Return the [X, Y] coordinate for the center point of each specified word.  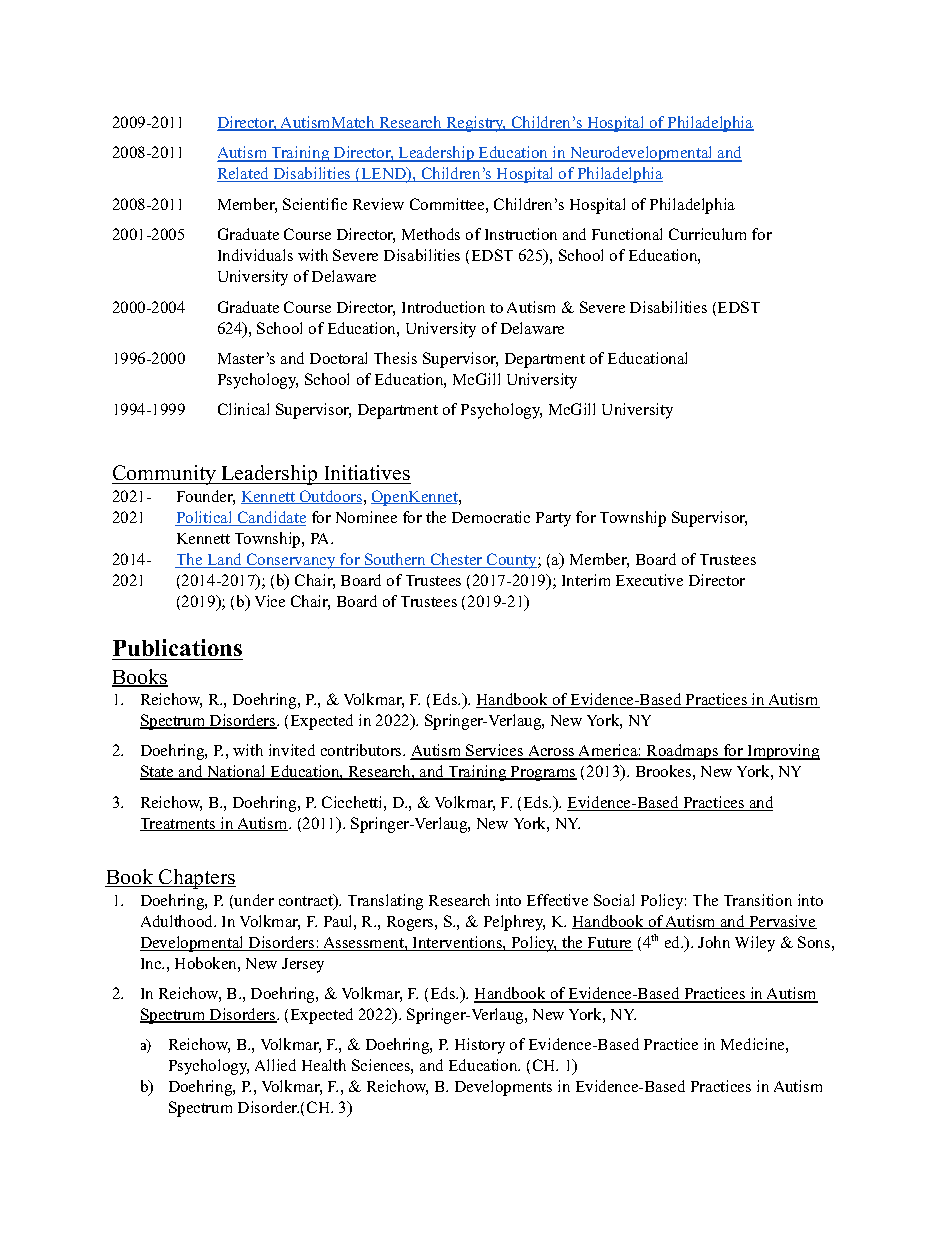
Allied [275, 1065]
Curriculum [707, 234]
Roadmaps [683, 752]
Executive [649, 580]
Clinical [243, 409]
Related [244, 174]
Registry [475, 124]
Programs [543, 773]
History [480, 1046]
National [236, 772]
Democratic [491, 517]
